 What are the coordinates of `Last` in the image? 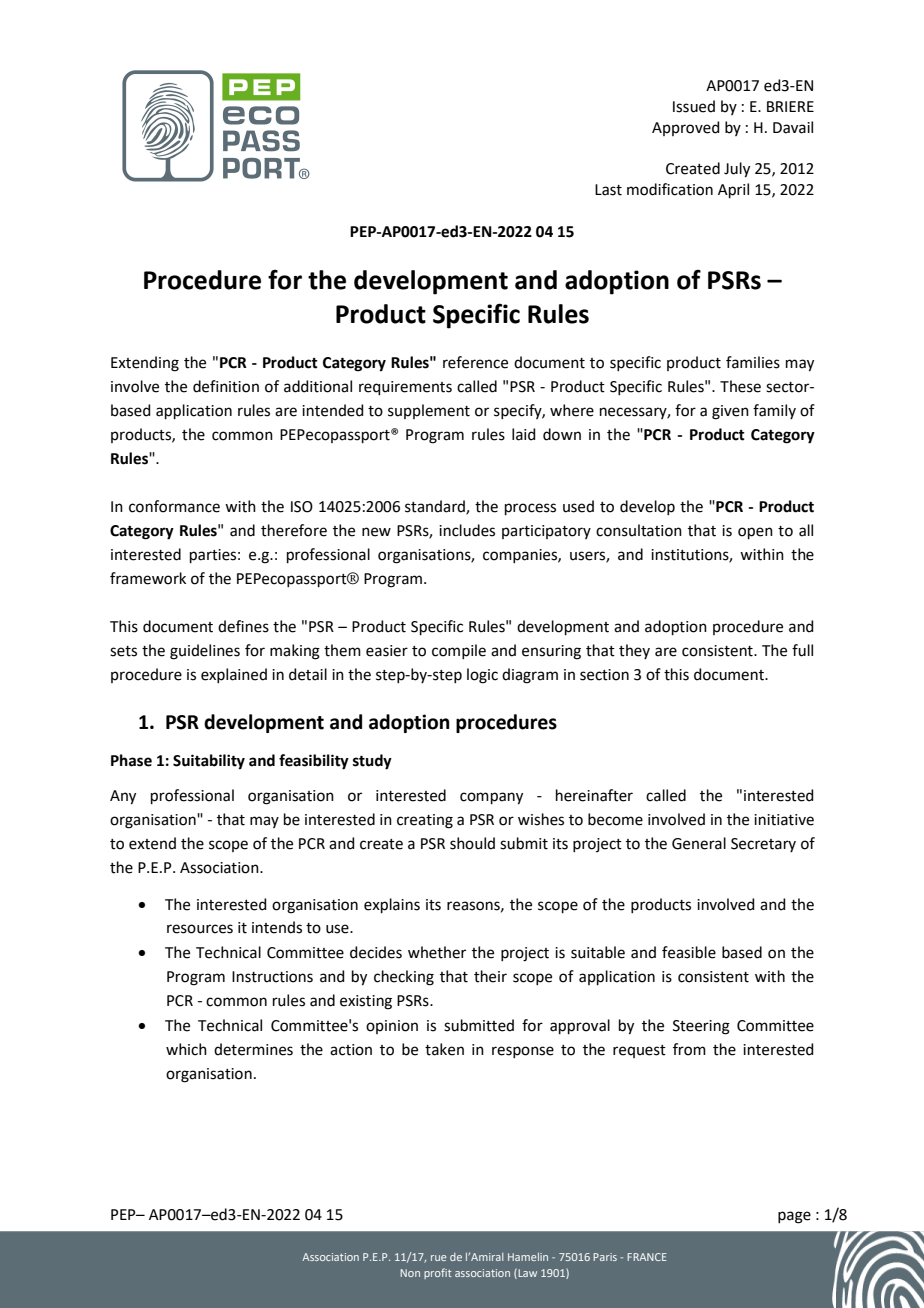 It's located at (608, 190).
